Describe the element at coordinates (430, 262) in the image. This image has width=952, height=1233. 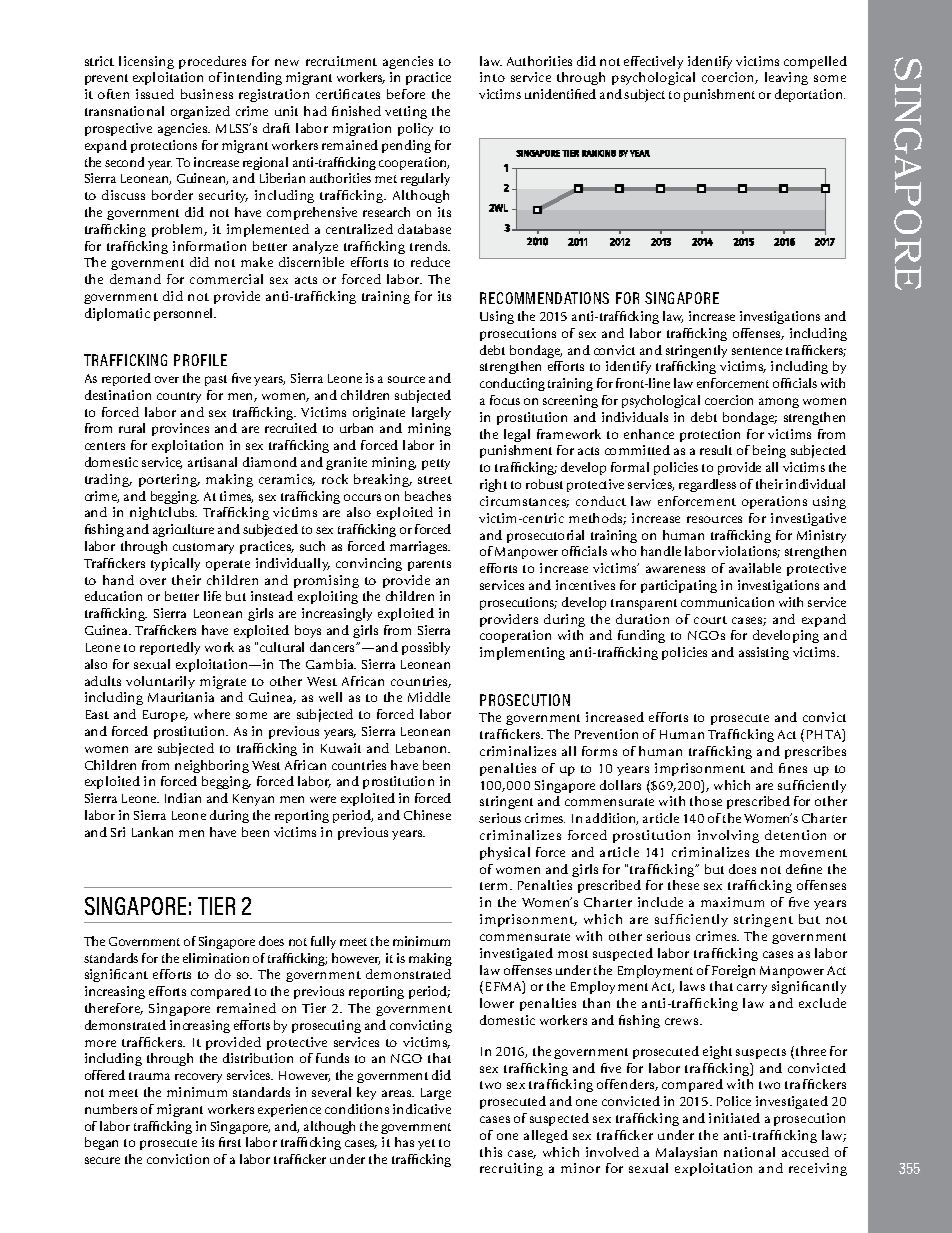
I see `reduce` at that location.
